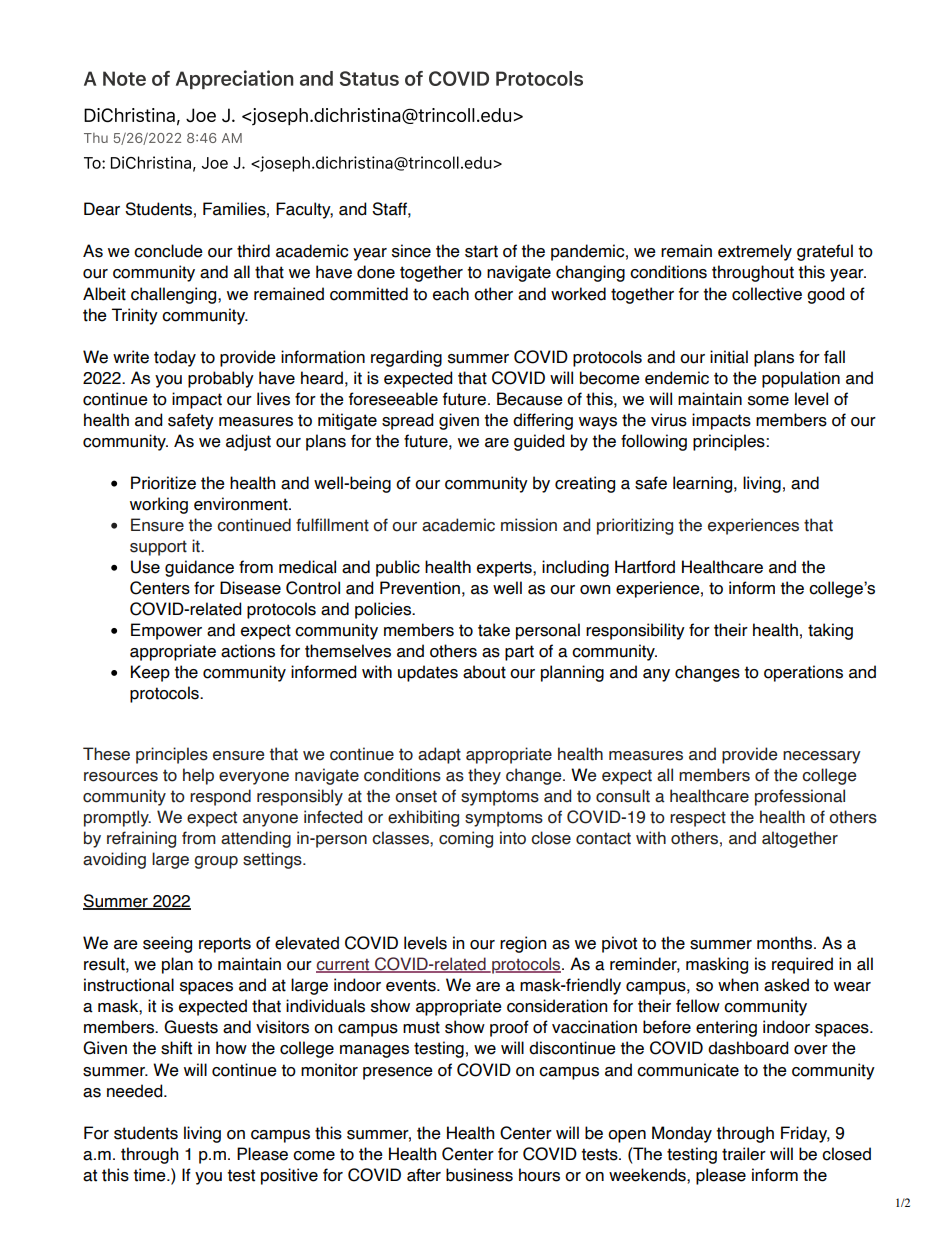 The image size is (952, 1233). I want to click on Appreciation, so click(234, 79).
